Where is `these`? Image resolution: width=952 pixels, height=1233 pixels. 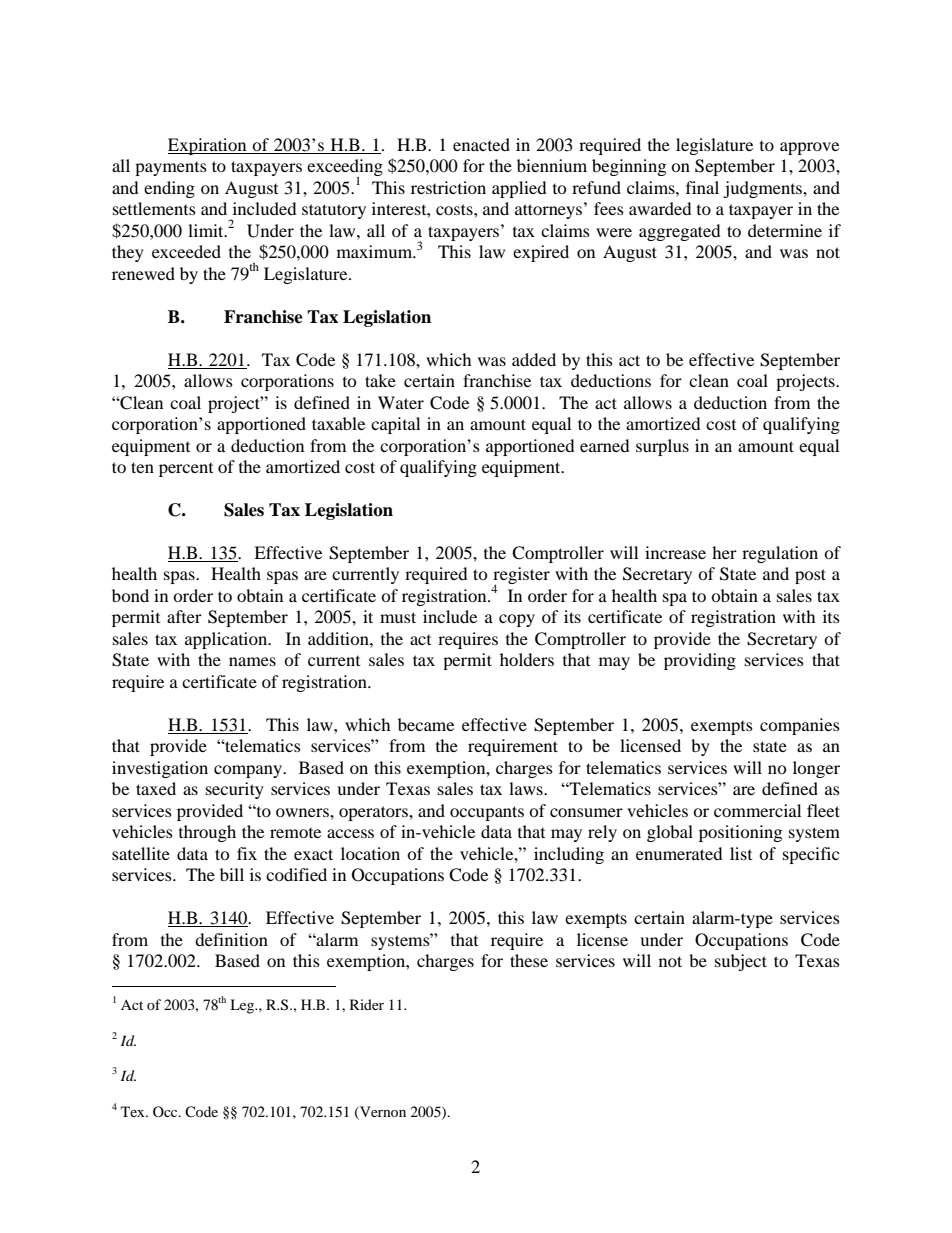 these is located at coordinates (529, 960).
